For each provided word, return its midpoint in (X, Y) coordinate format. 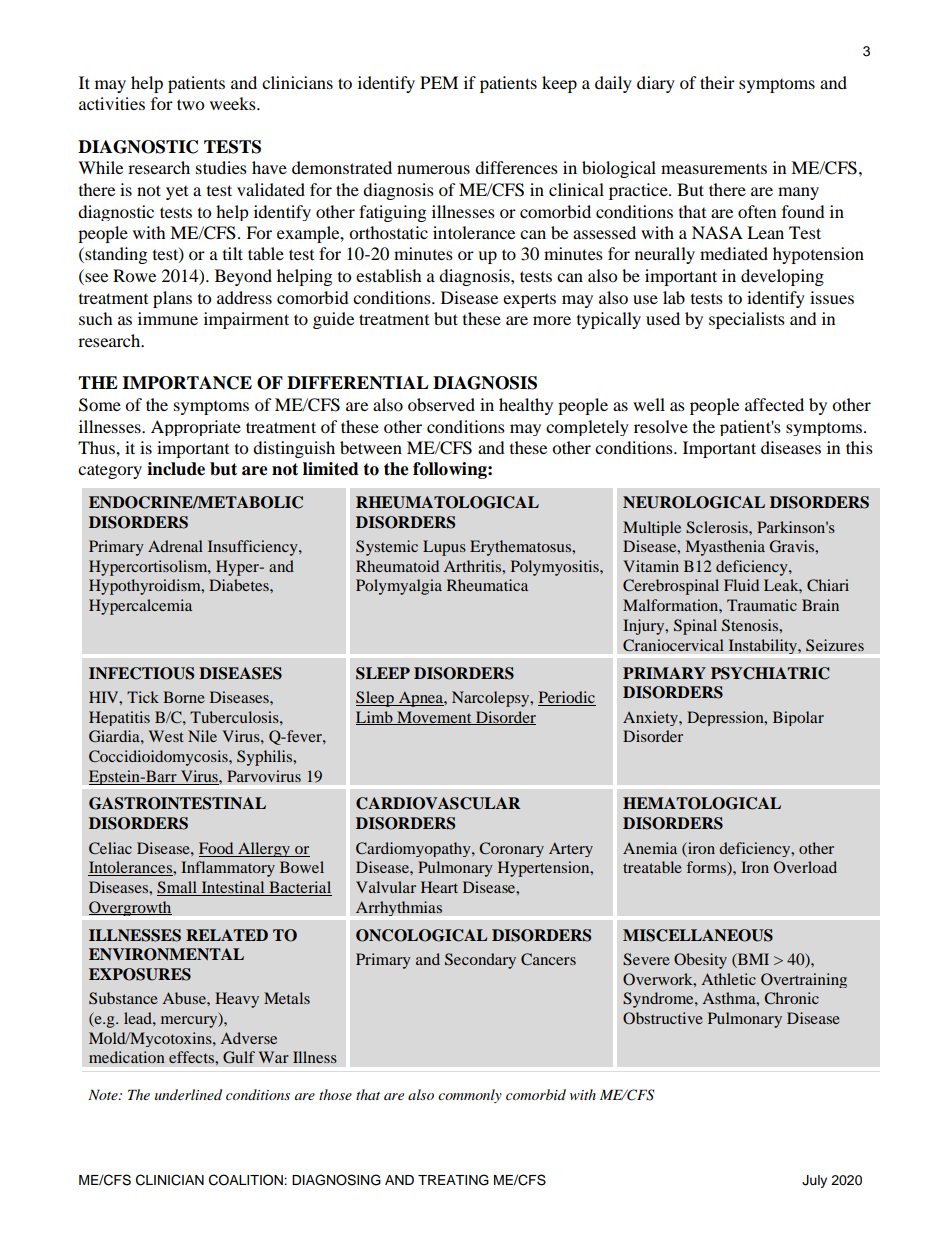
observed (441, 404)
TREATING (453, 1180)
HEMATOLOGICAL (702, 803)
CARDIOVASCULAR (438, 803)
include (176, 469)
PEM (439, 82)
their (717, 82)
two (190, 104)
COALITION (247, 1180)
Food (216, 848)
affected (774, 404)
